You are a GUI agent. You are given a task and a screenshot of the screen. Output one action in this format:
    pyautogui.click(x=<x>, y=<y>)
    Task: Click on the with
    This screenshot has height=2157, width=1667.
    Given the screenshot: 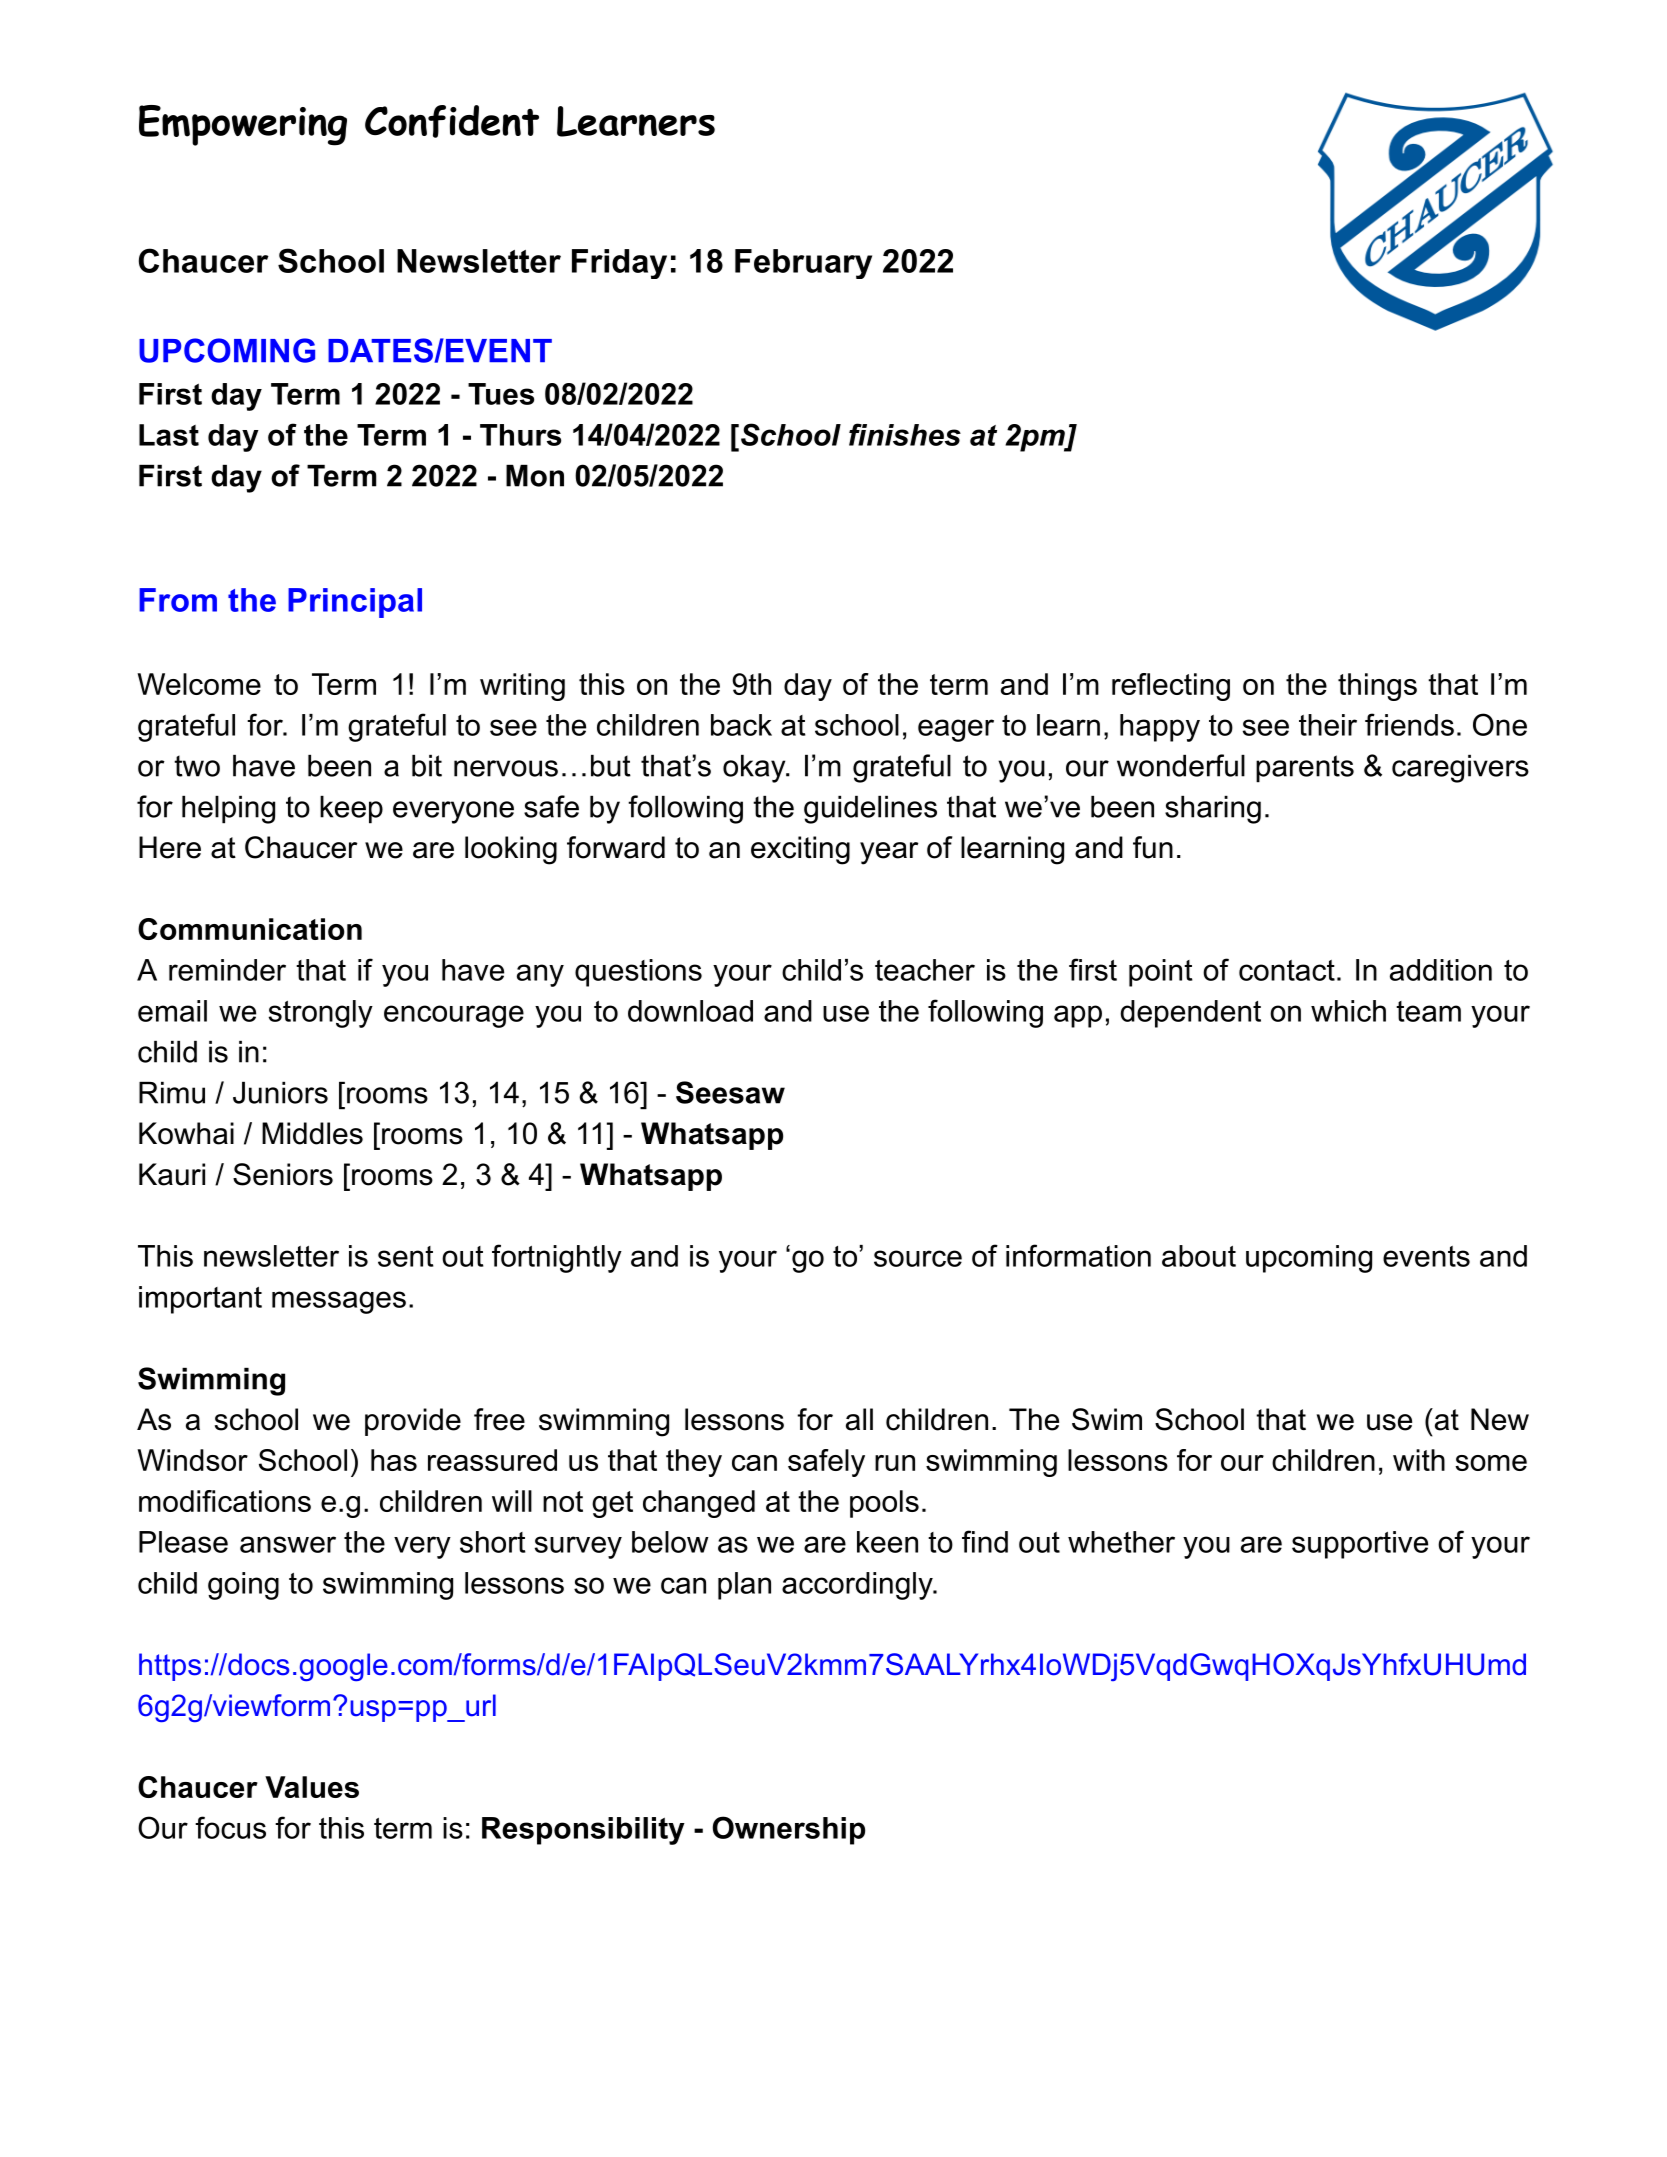 What is the action you would take?
    pyautogui.click(x=1419, y=1460)
